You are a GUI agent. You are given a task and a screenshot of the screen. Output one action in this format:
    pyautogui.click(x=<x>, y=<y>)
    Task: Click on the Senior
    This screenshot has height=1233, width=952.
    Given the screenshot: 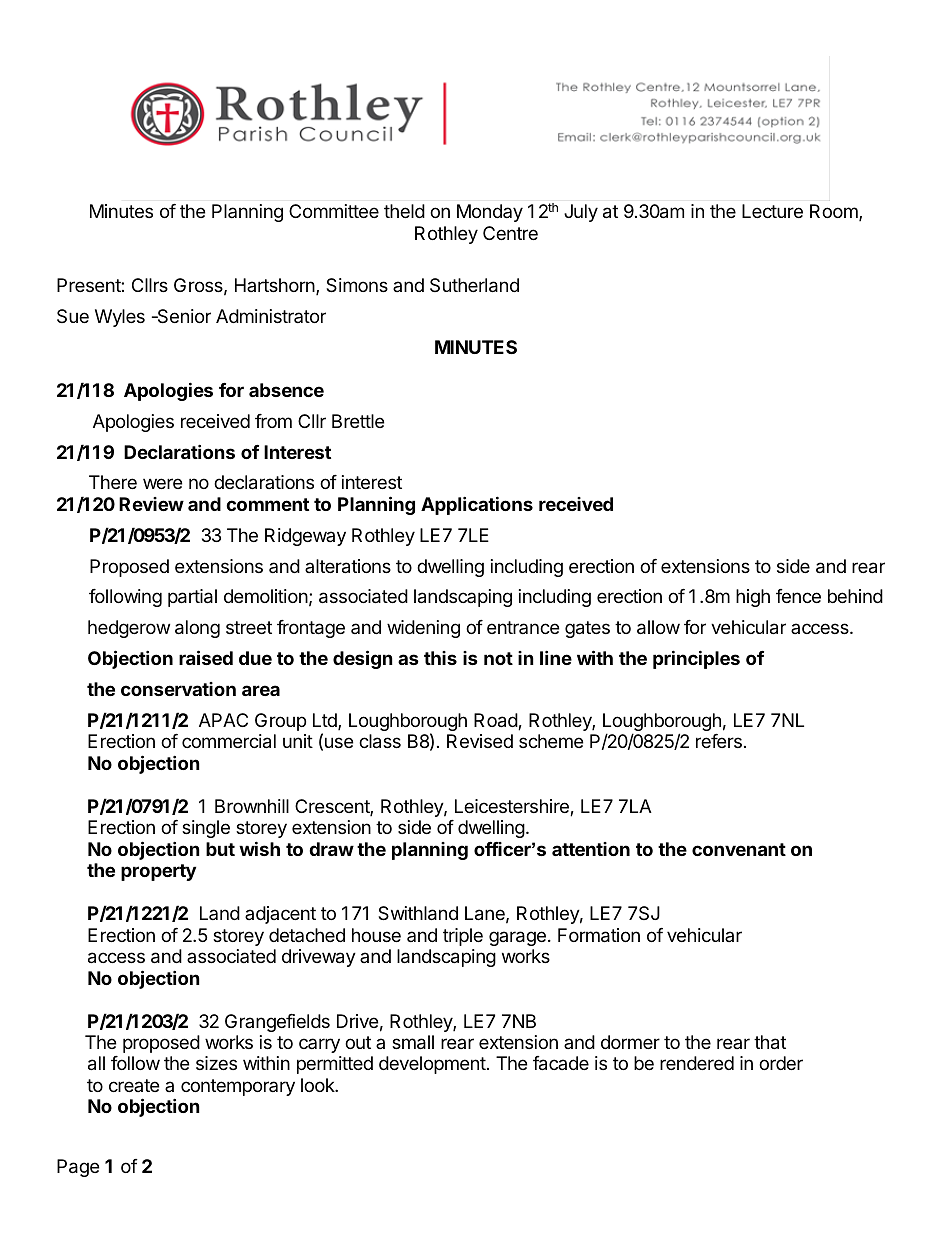 What is the action you would take?
    pyautogui.click(x=183, y=316)
